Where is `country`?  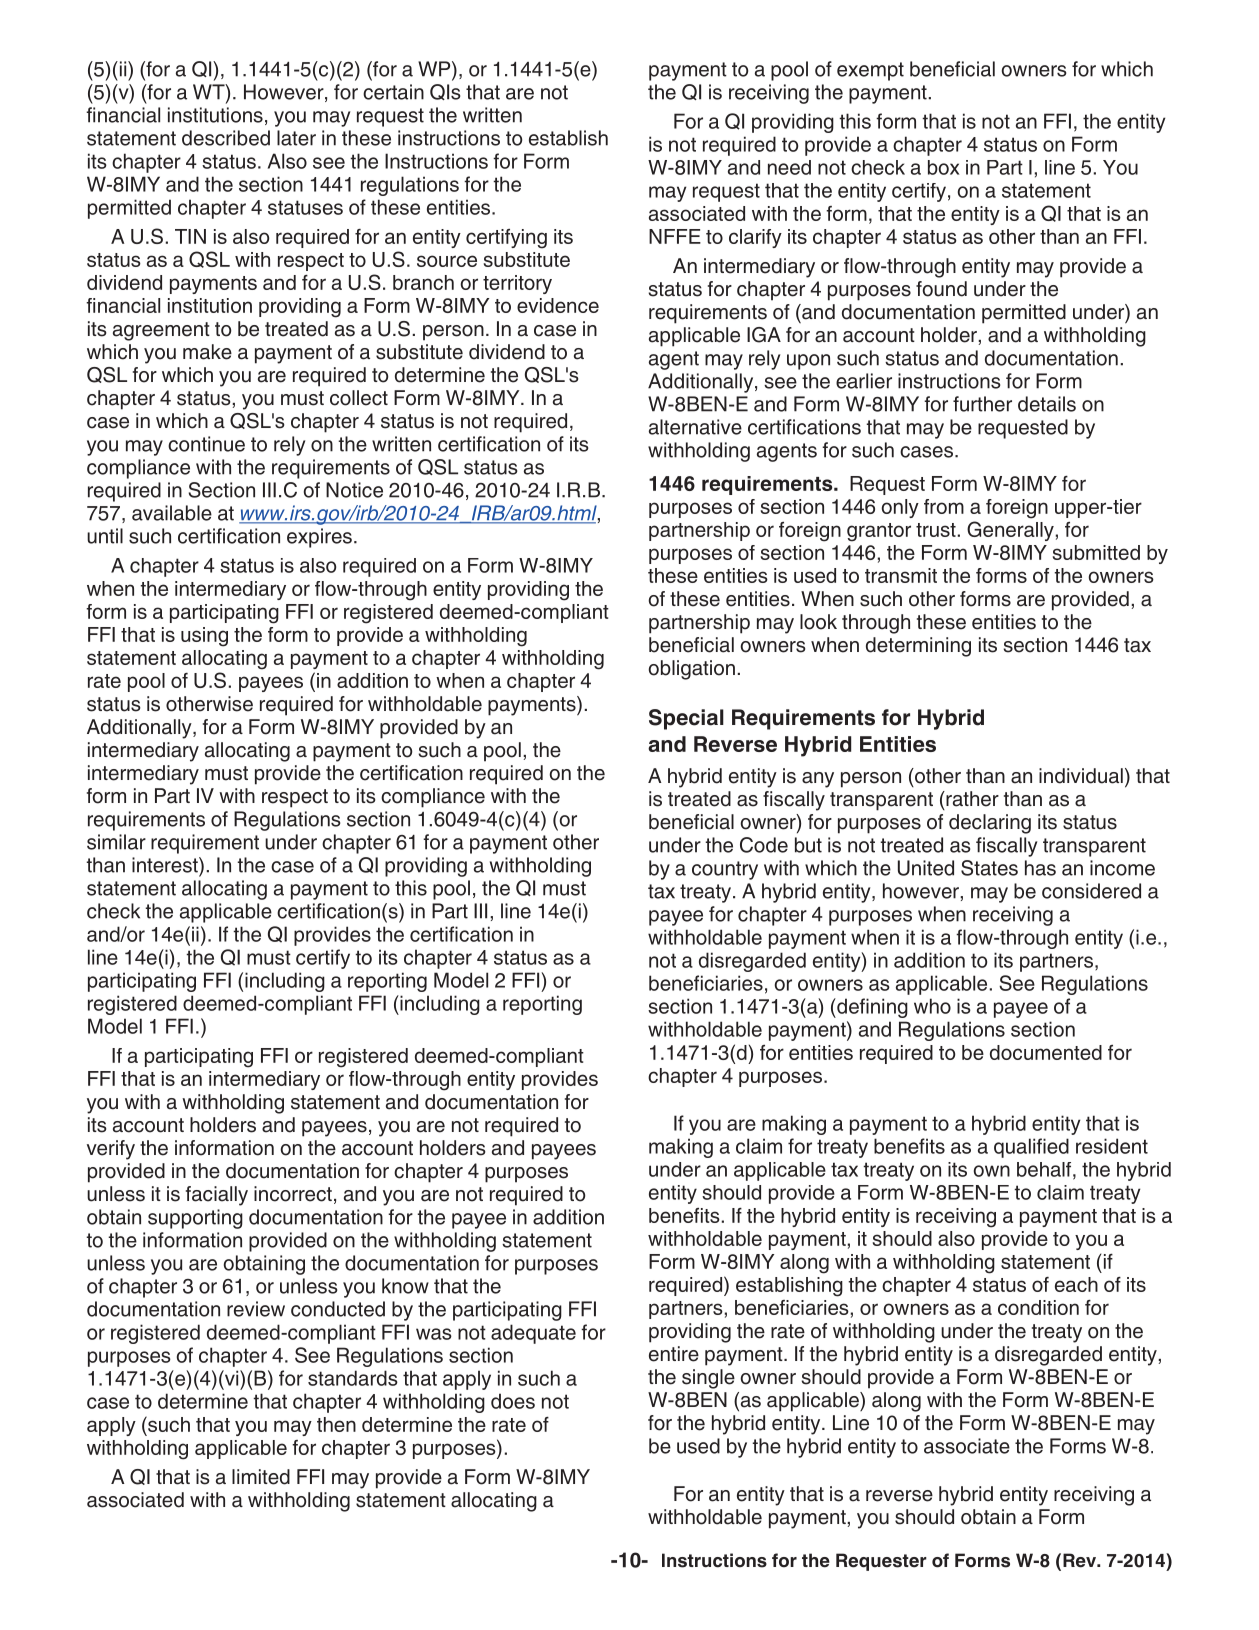
country is located at coordinates (725, 870).
